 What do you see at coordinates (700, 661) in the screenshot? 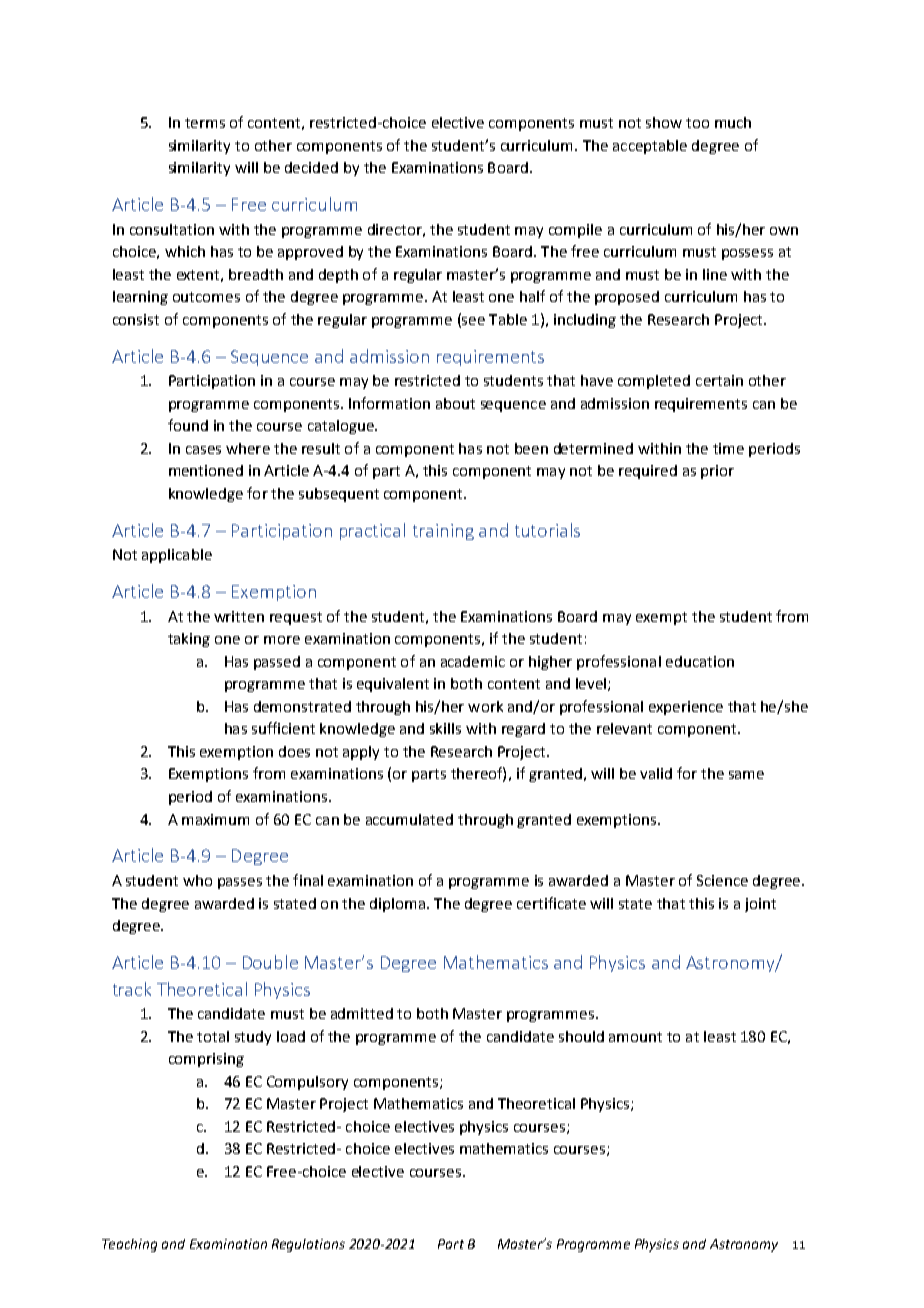
I see `education` at bounding box center [700, 661].
